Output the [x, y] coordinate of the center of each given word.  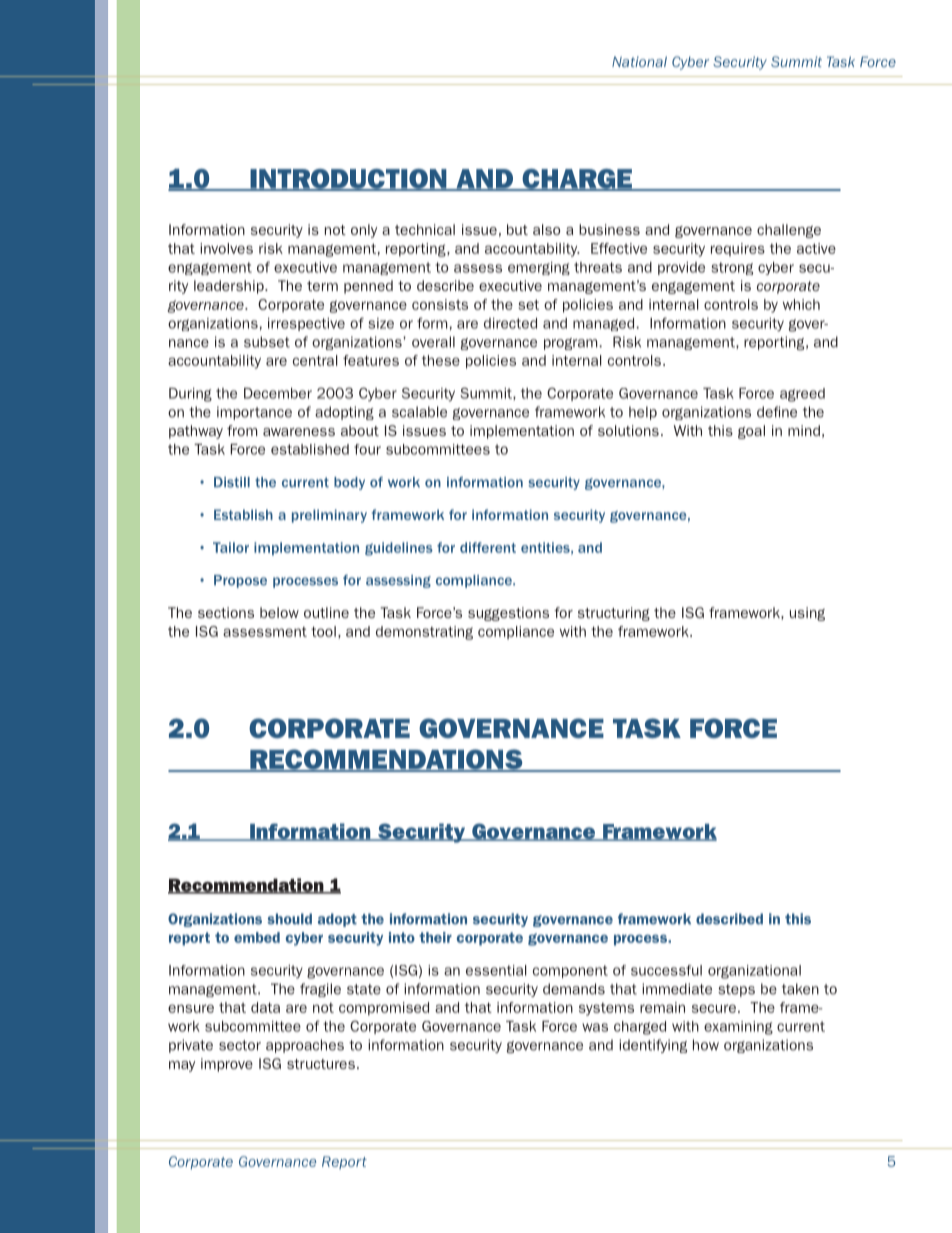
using [807, 614]
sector [240, 1045]
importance [254, 413]
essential [496, 970]
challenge [789, 231]
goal [751, 432]
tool [323, 631]
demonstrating [424, 633]
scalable [419, 412]
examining [738, 1028]
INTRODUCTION [348, 180]
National [639, 61]
